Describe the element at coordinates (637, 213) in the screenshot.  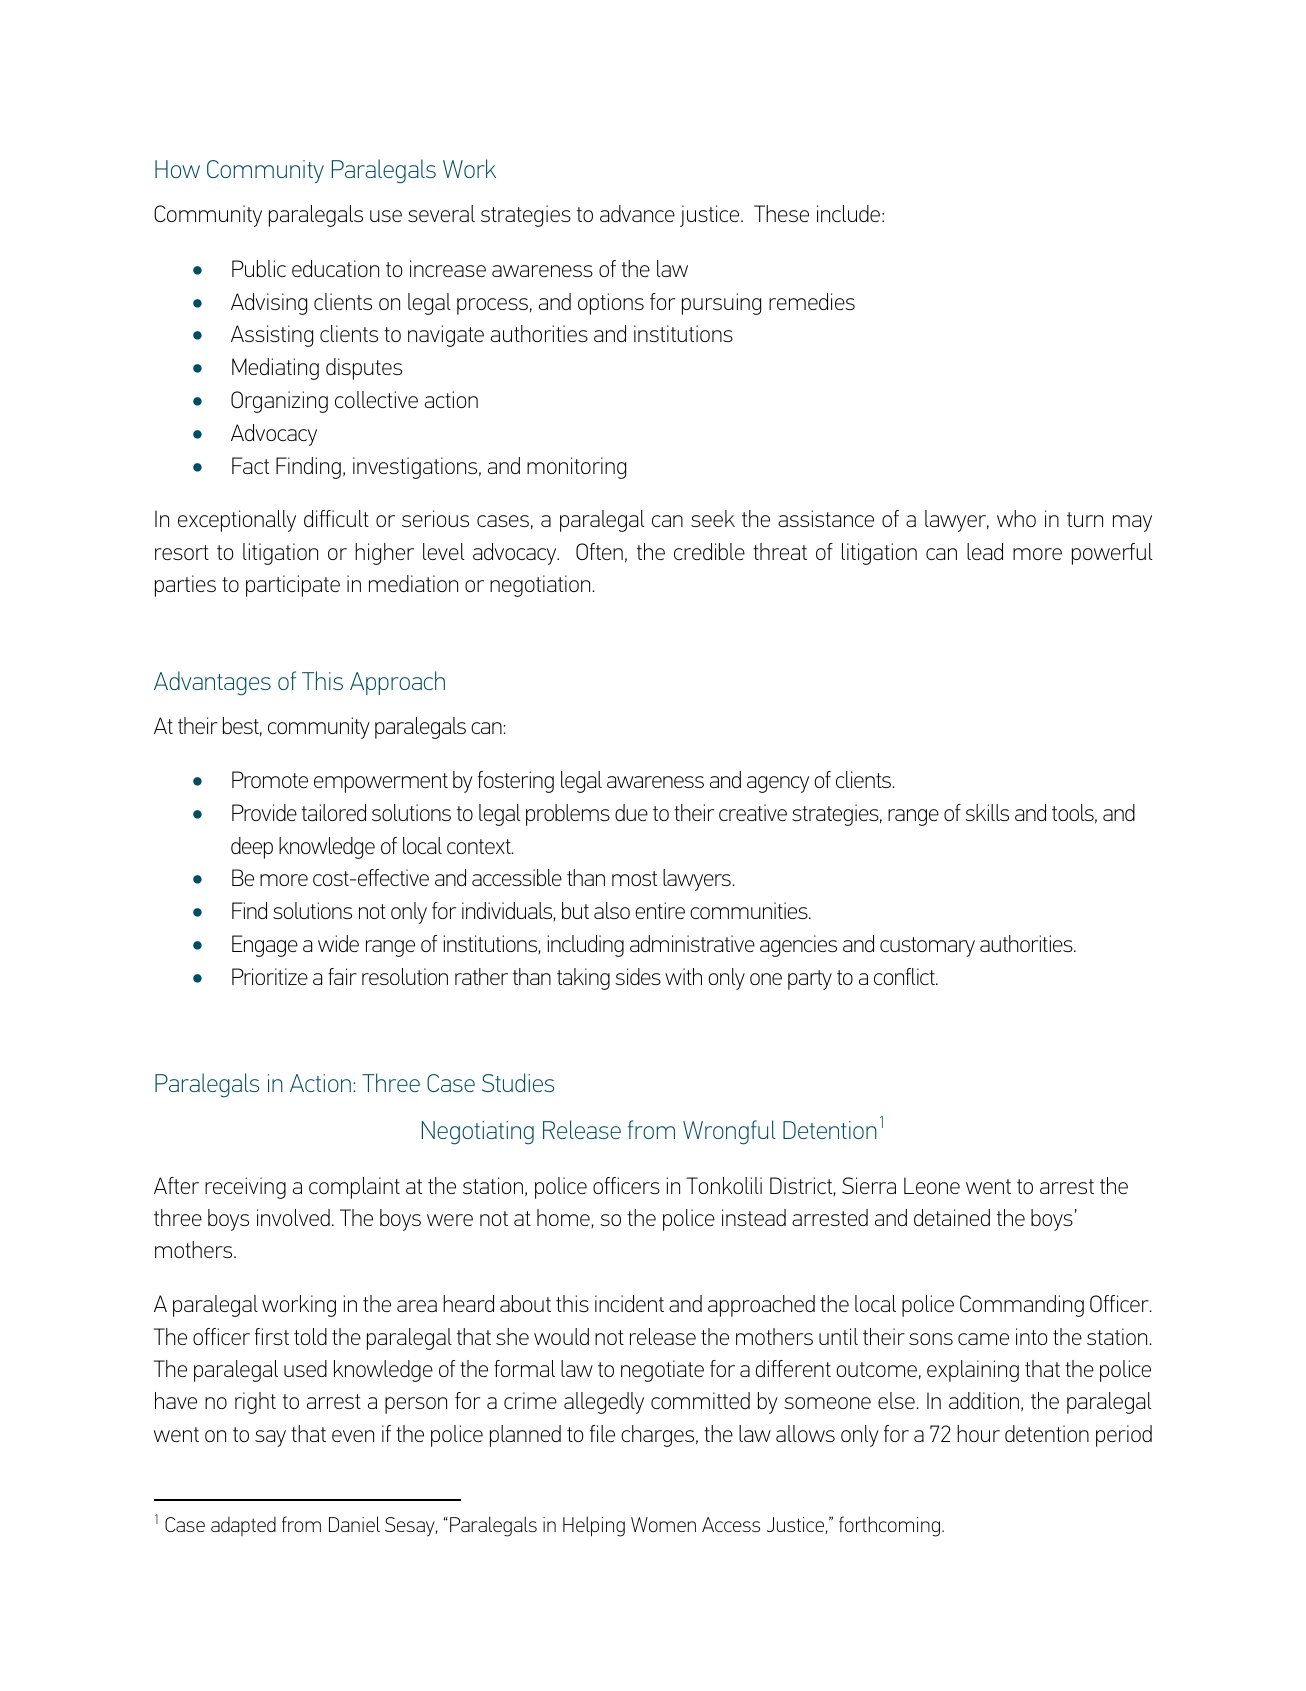
I see `advance` at that location.
